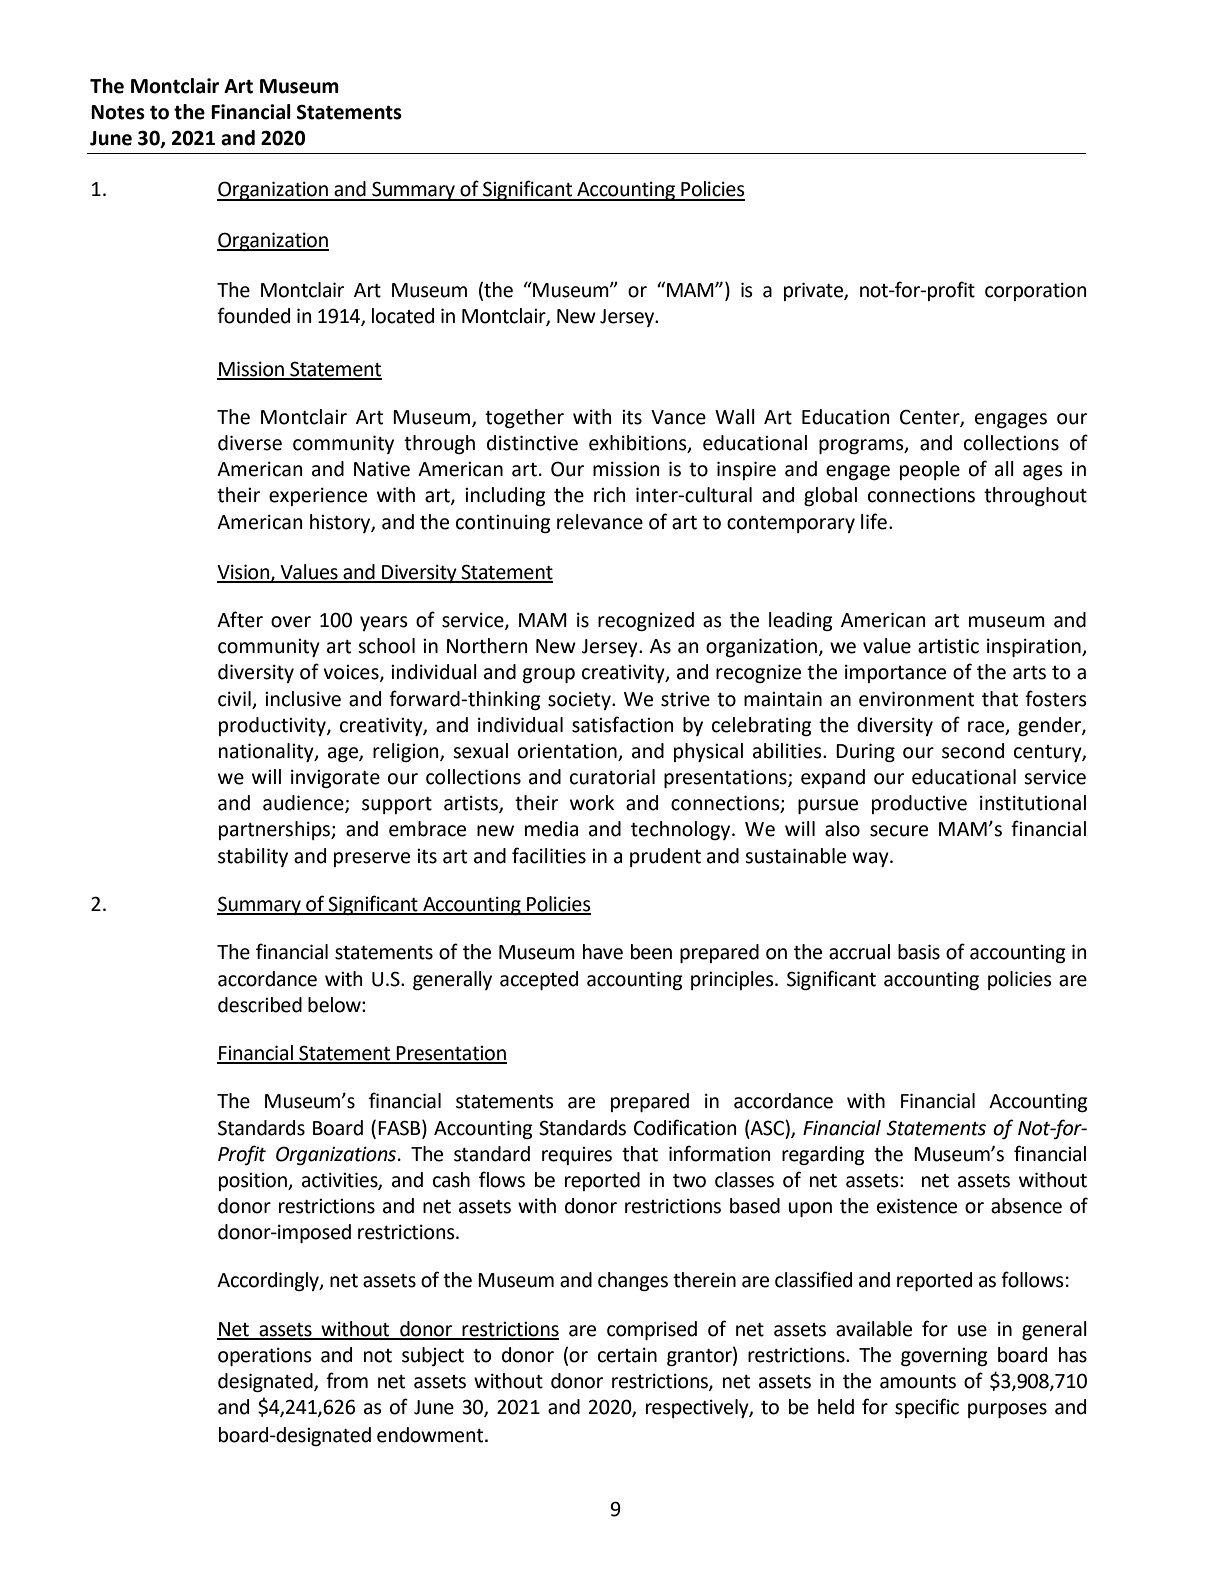 The image size is (1232, 1594). What do you see at coordinates (403, 316) in the page?
I see `located` at bounding box center [403, 316].
